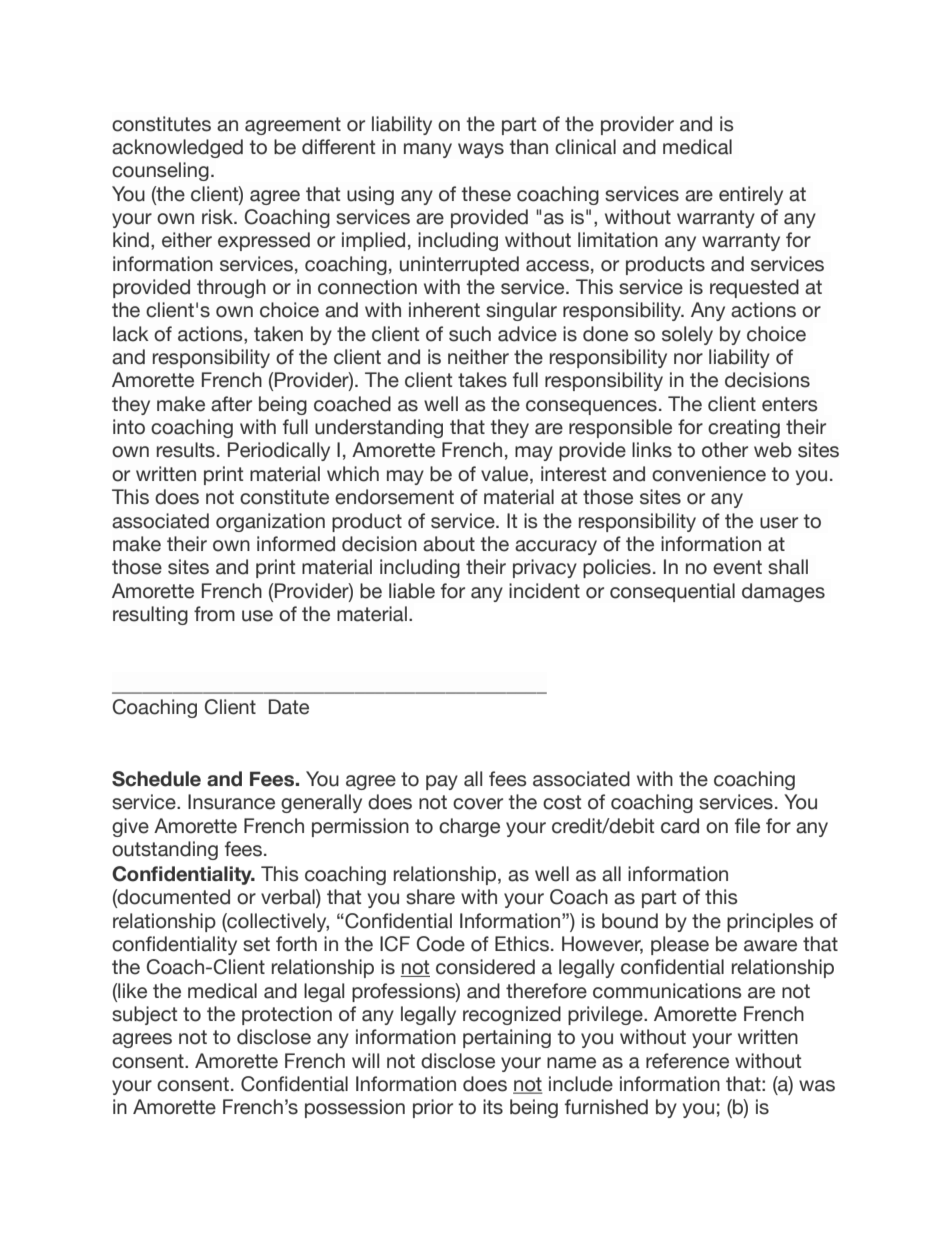  What do you see at coordinates (493, 1107) in the screenshot?
I see `its` at bounding box center [493, 1107].
